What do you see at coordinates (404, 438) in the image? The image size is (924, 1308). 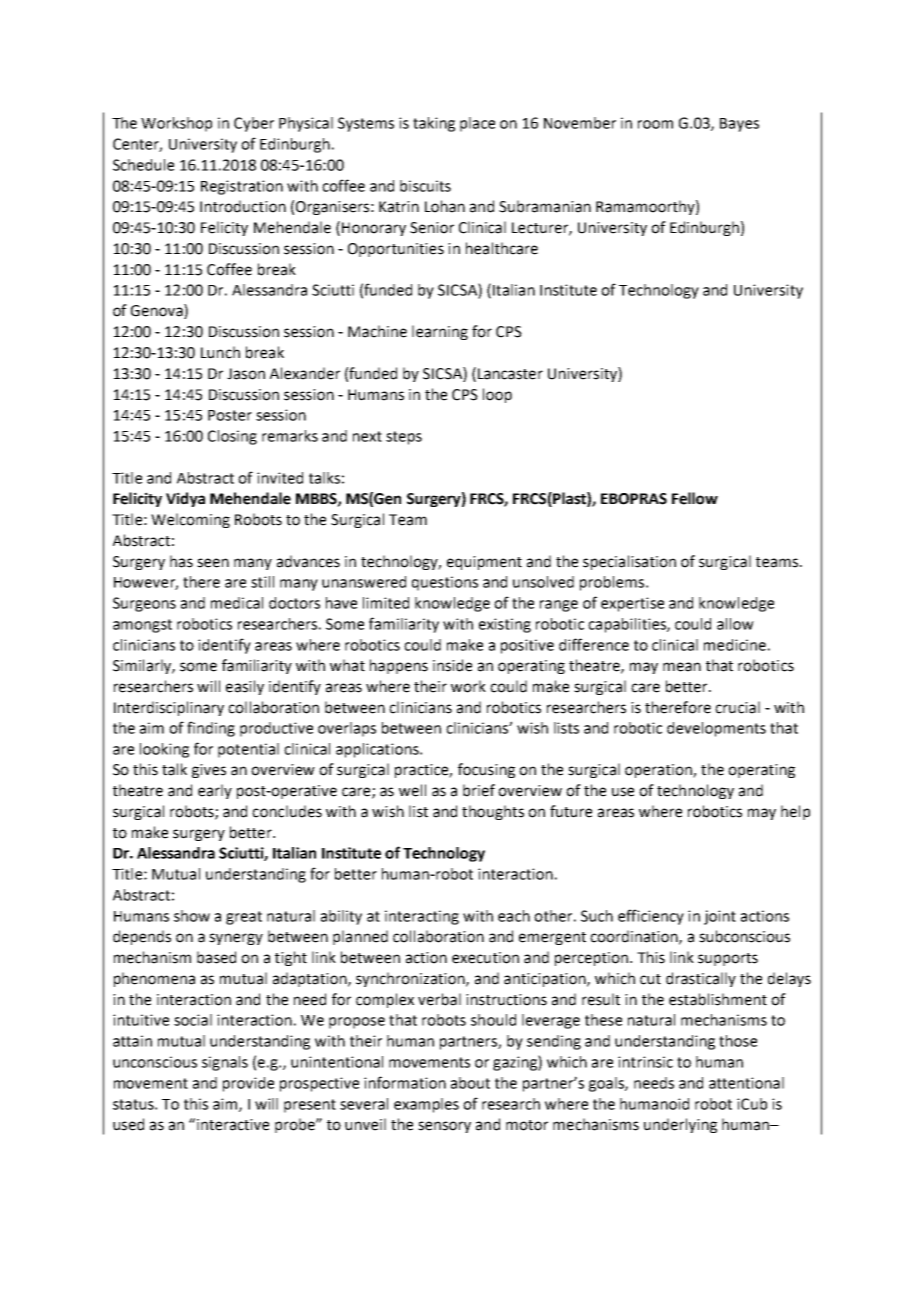 I see `steps` at bounding box center [404, 438].
